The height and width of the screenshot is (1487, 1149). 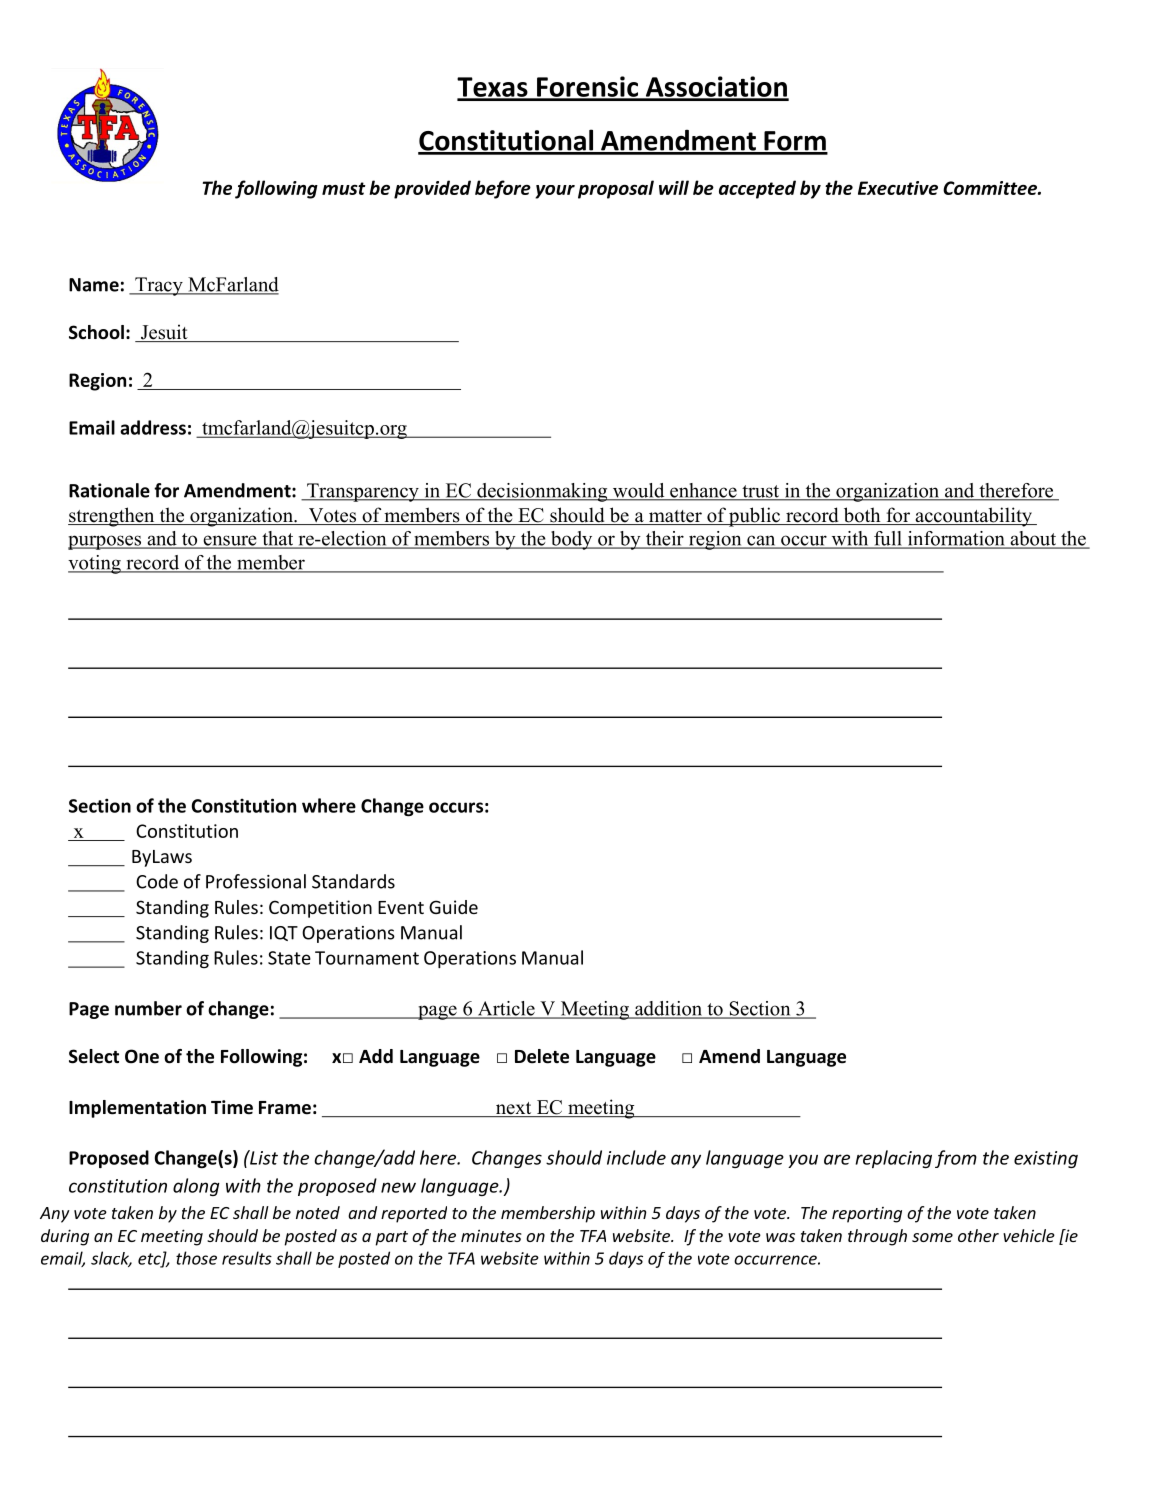 I want to click on Tracy, so click(x=159, y=286).
